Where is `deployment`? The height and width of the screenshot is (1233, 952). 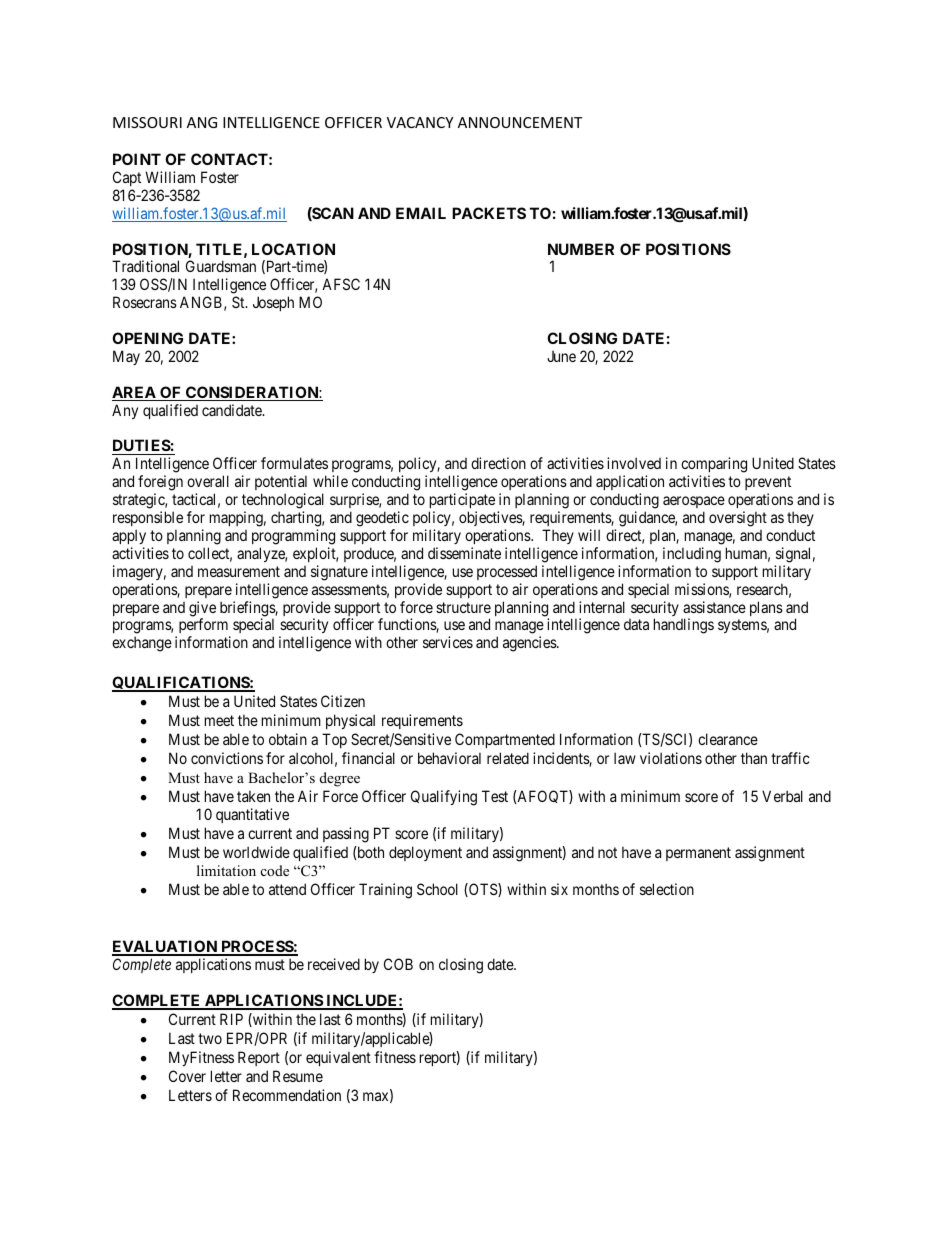
deployment is located at coordinates (425, 853).
